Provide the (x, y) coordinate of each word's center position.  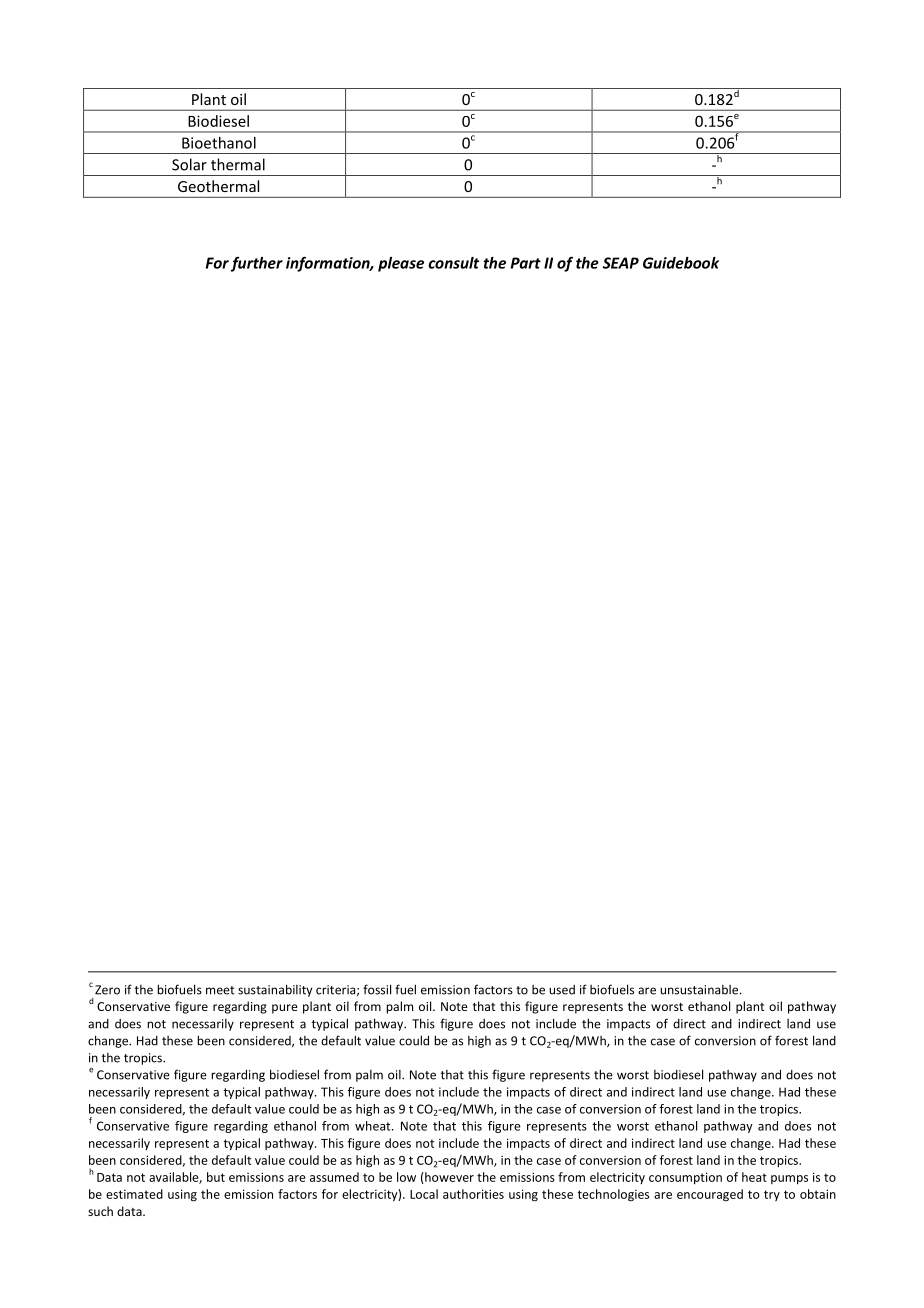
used (562, 990)
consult (453, 263)
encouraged (710, 1195)
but (216, 1177)
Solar (189, 164)
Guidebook (681, 263)
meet (220, 990)
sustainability (275, 990)
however (448, 1178)
